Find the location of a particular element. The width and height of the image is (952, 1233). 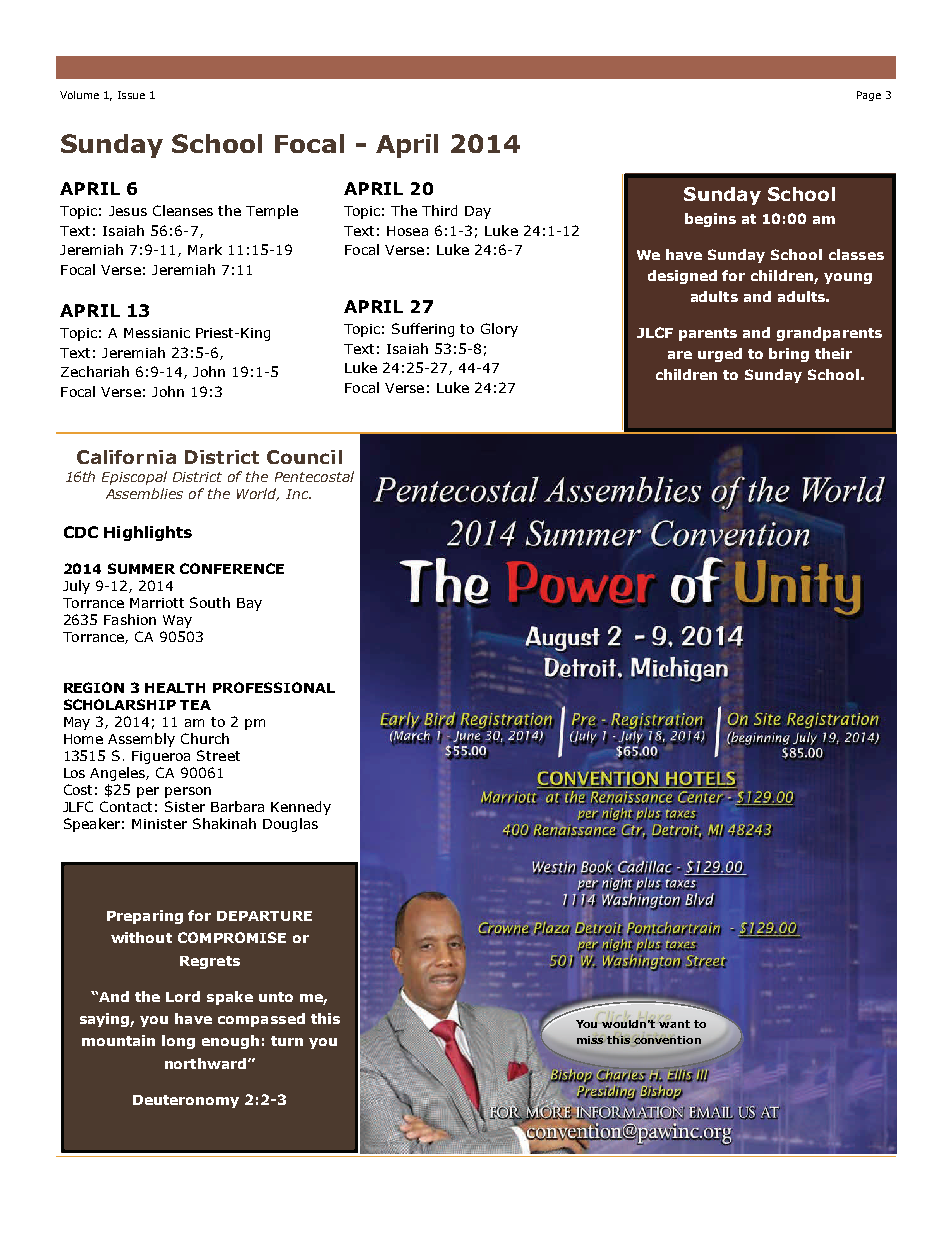

Issue is located at coordinates (131, 95).
